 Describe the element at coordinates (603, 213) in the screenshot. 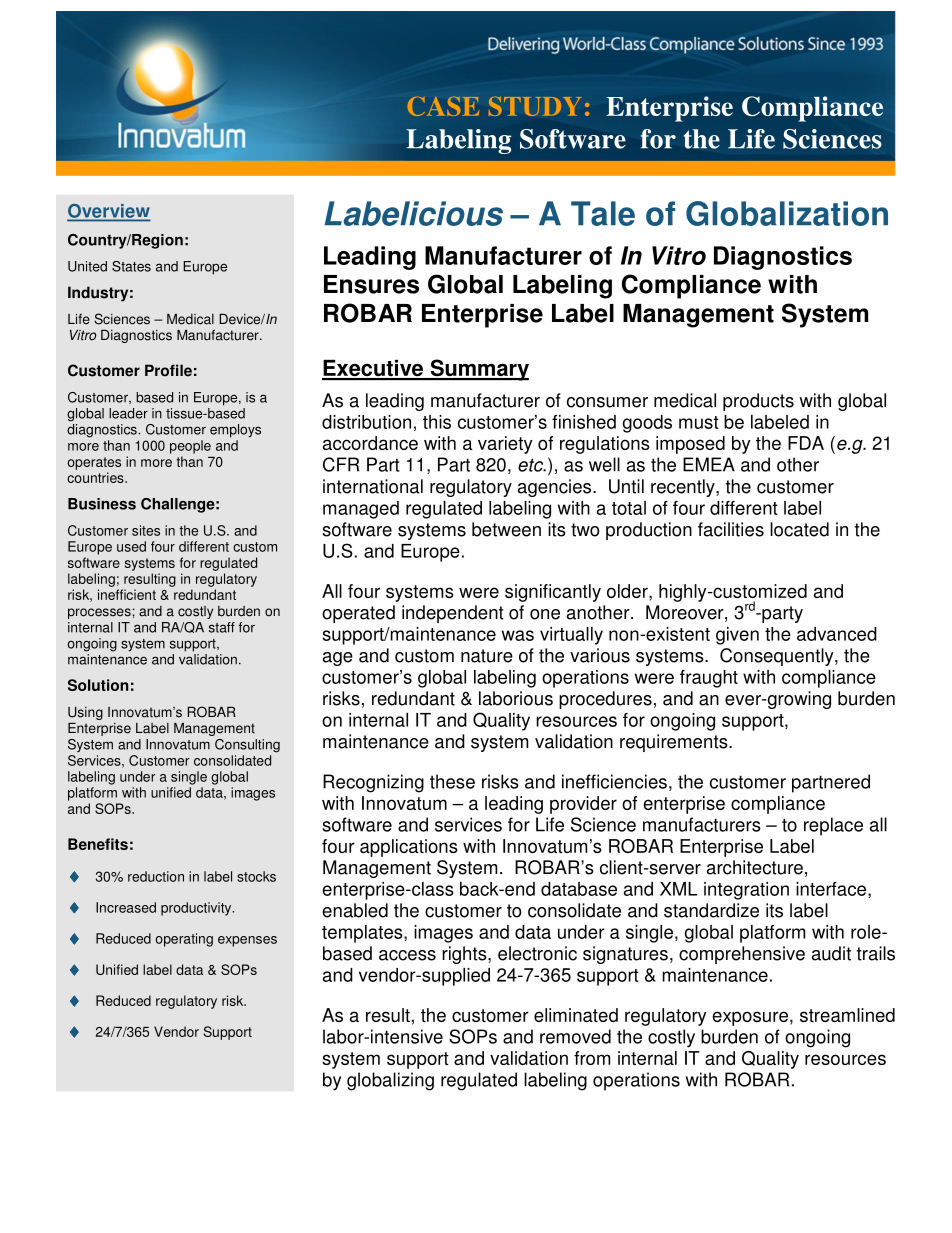

I see `Tale` at that location.
